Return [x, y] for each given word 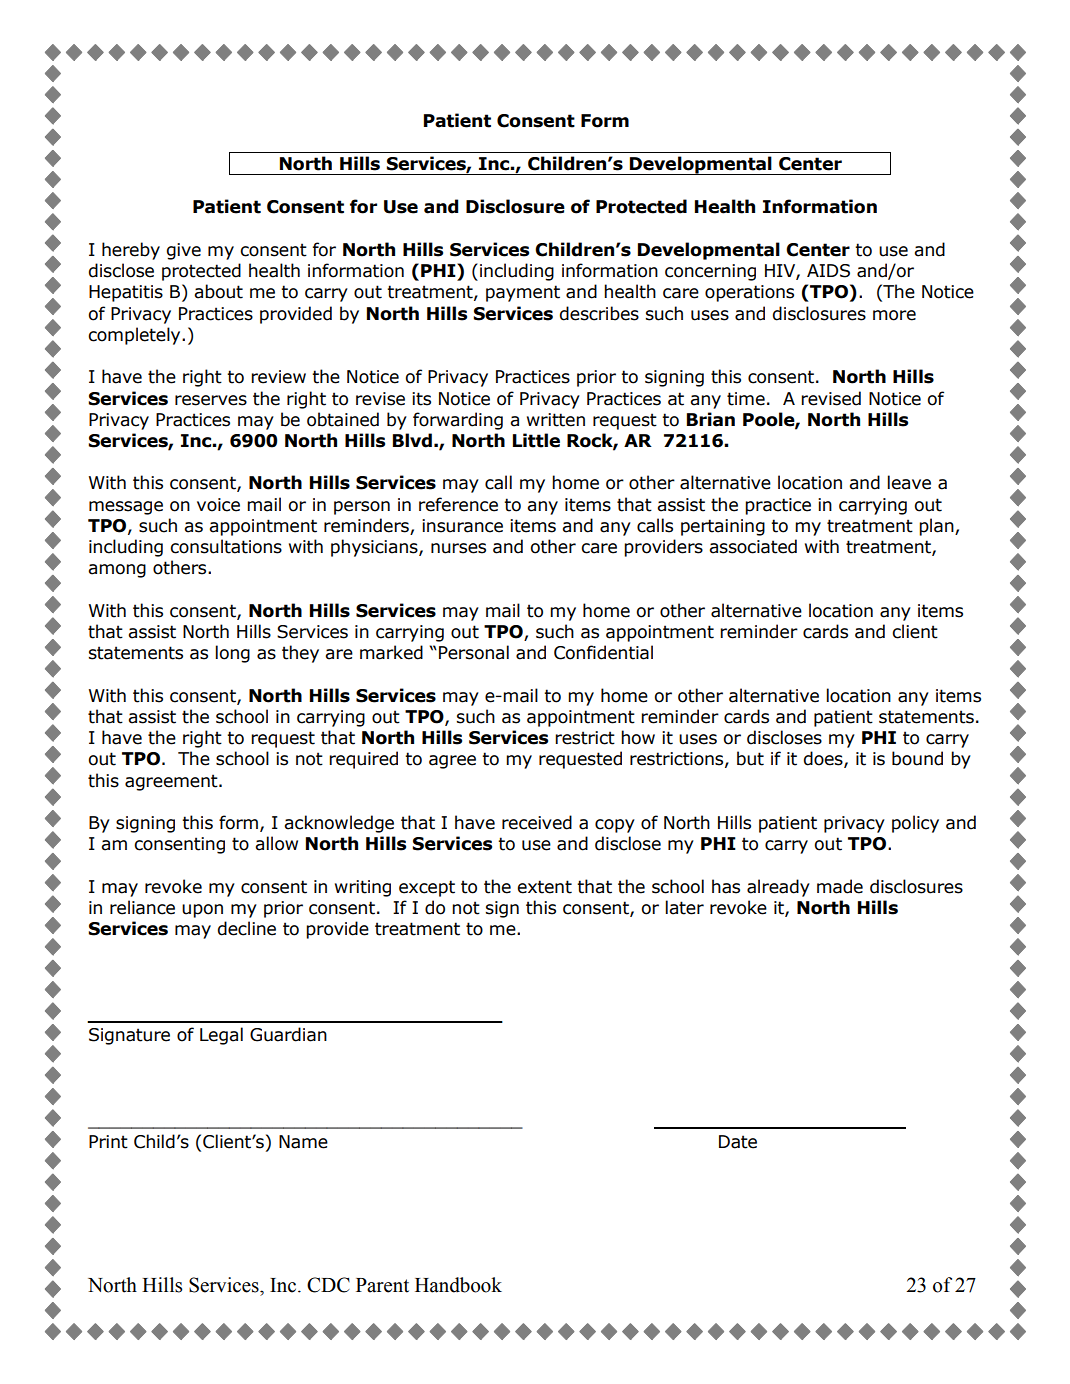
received [537, 822]
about [218, 291]
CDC [328, 1285]
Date [738, 1142]
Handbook [458, 1285]
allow [276, 843]
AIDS [828, 271]
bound [917, 758]
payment [523, 293]
